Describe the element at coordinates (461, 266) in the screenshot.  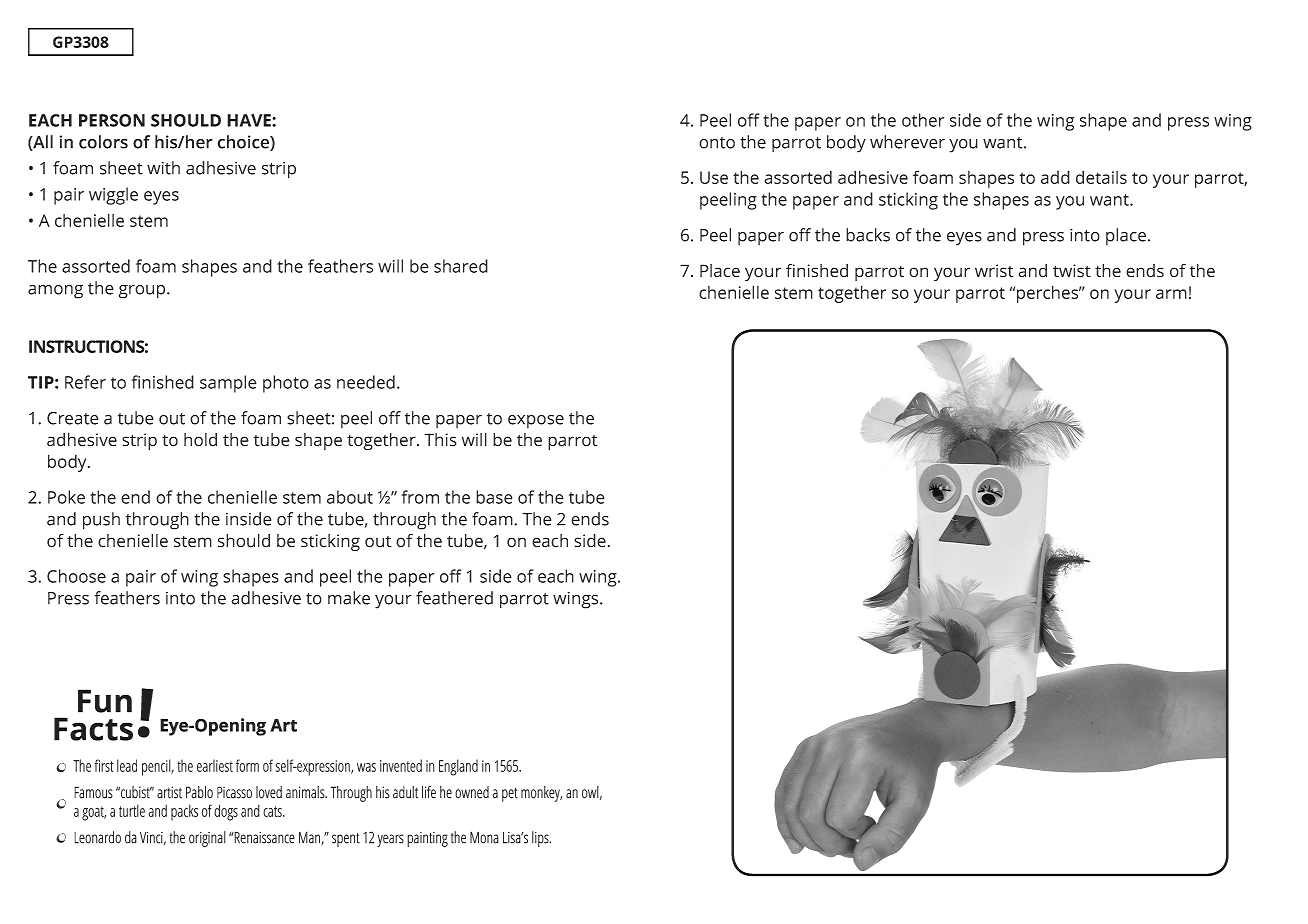
I see `shared` at that location.
